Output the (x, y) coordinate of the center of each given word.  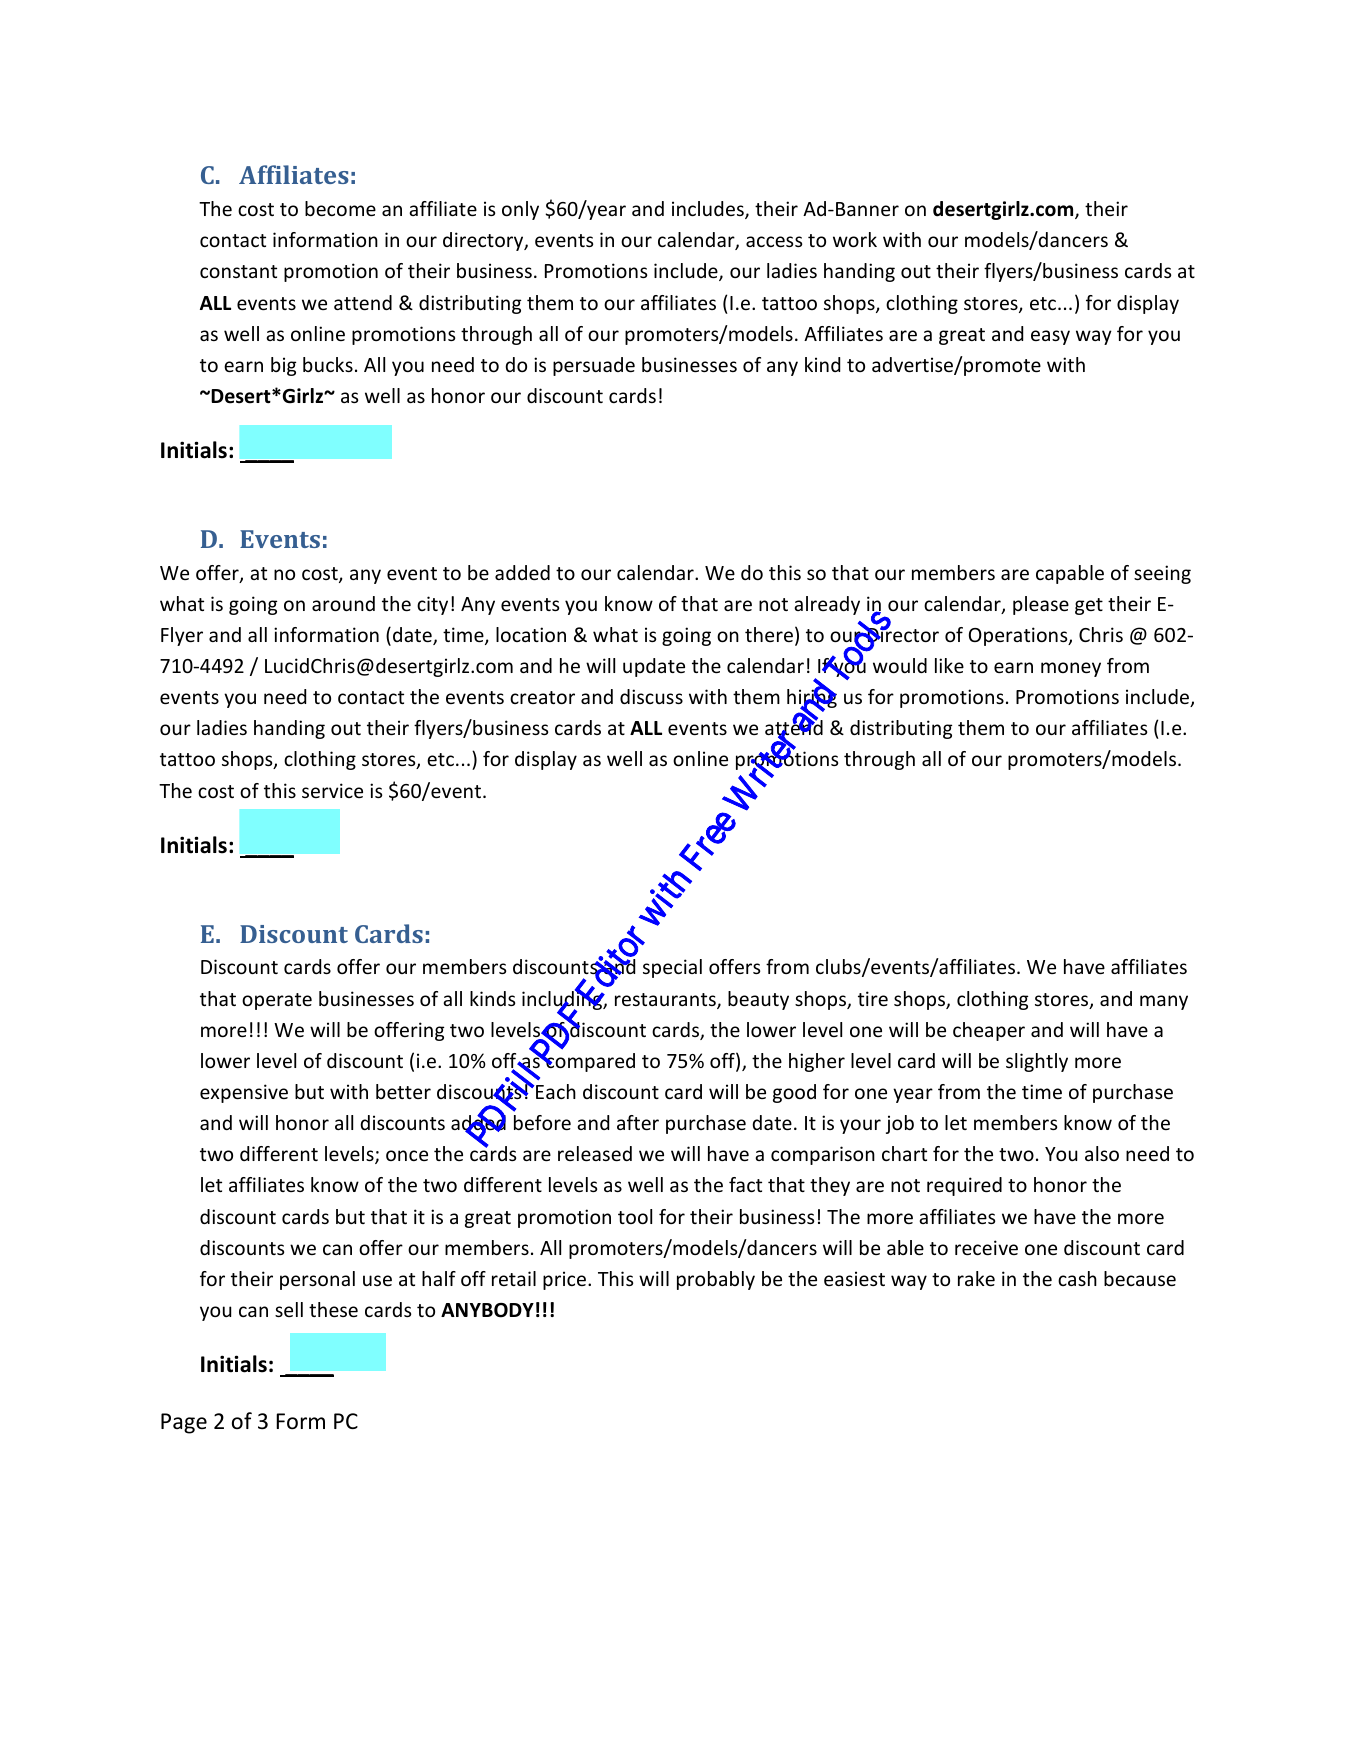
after (638, 1122)
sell (289, 1309)
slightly (1037, 1062)
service (332, 790)
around (343, 603)
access (774, 241)
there (769, 634)
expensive (244, 1093)
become (340, 208)
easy (1050, 337)
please (1041, 605)
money (1071, 669)
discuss (651, 696)
